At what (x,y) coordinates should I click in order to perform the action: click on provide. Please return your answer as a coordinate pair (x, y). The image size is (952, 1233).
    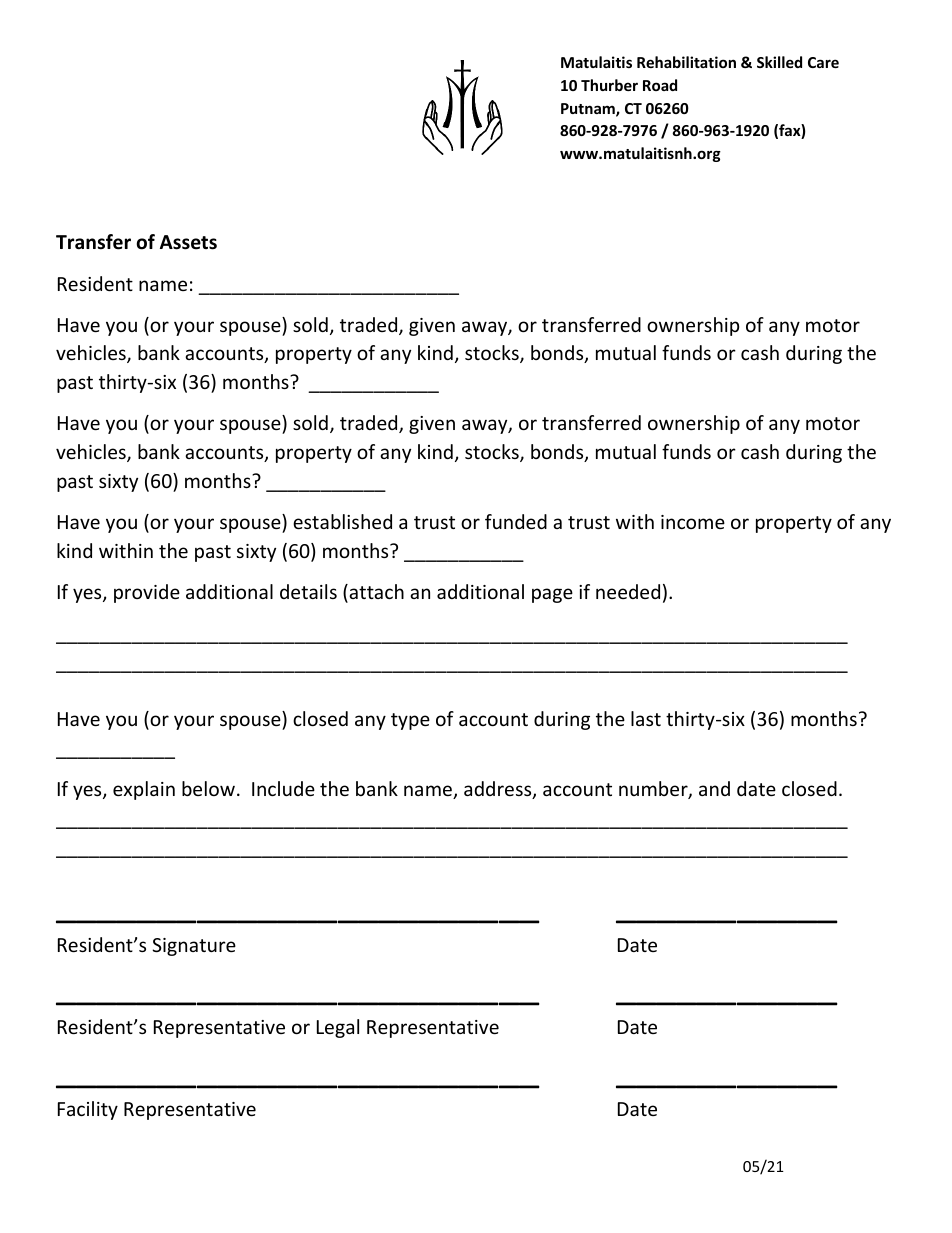
    Looking at the image, I should click on (147, 593).
